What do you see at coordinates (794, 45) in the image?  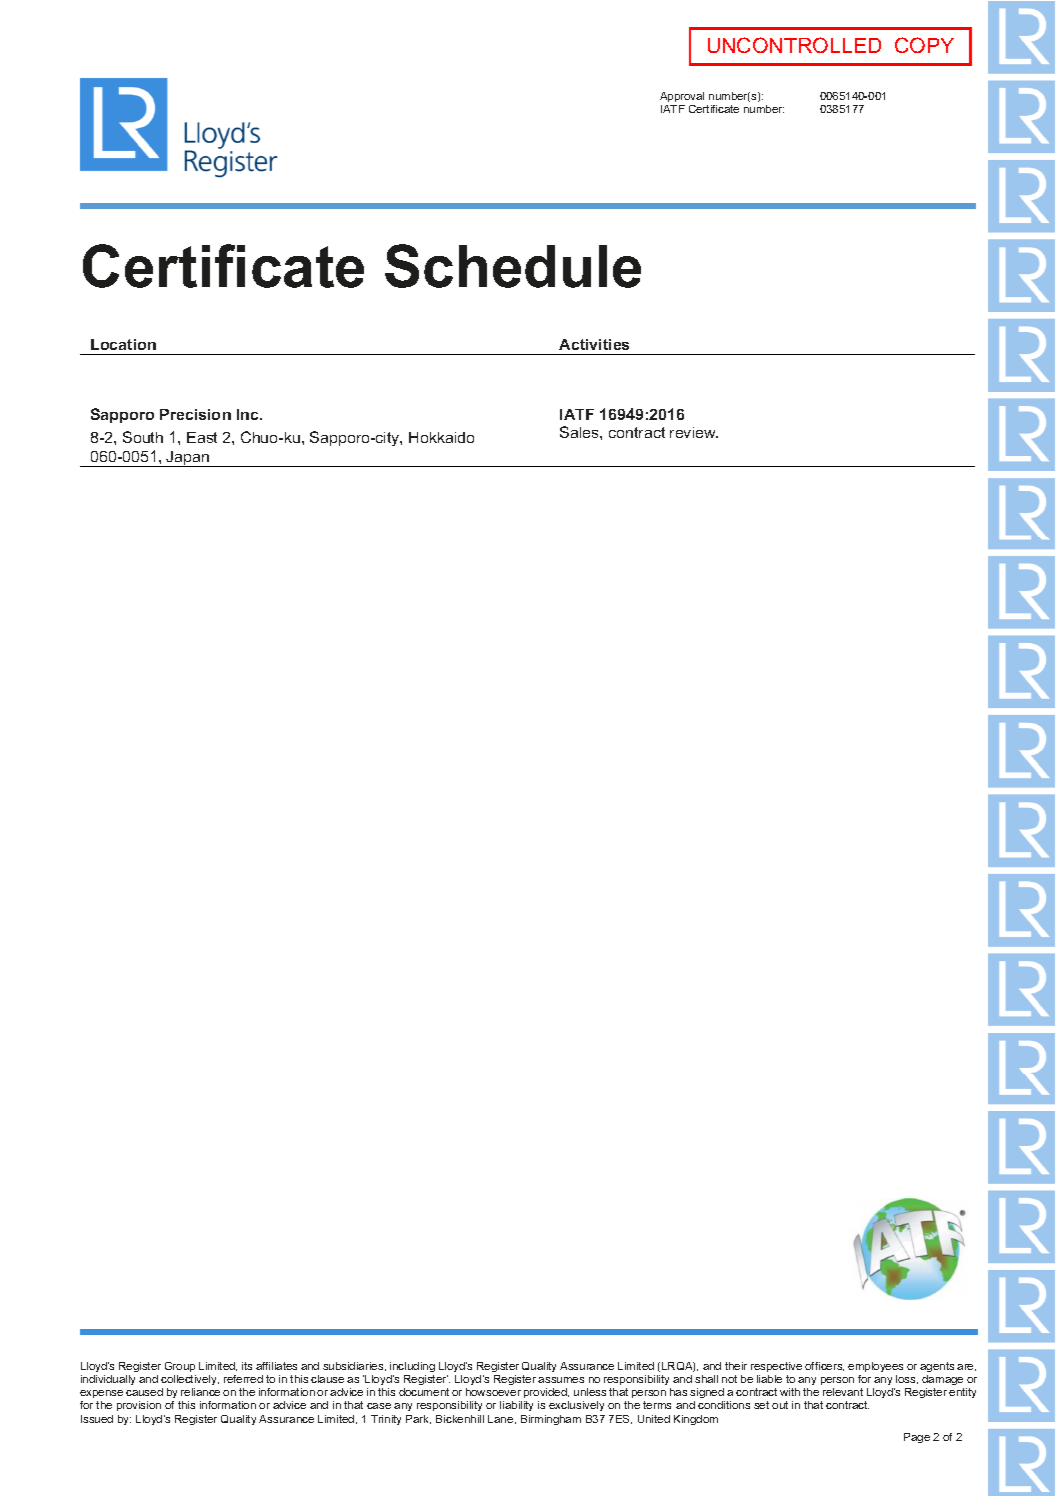 I see `UNCONTROLLED` at bounding box center [794, 45].
